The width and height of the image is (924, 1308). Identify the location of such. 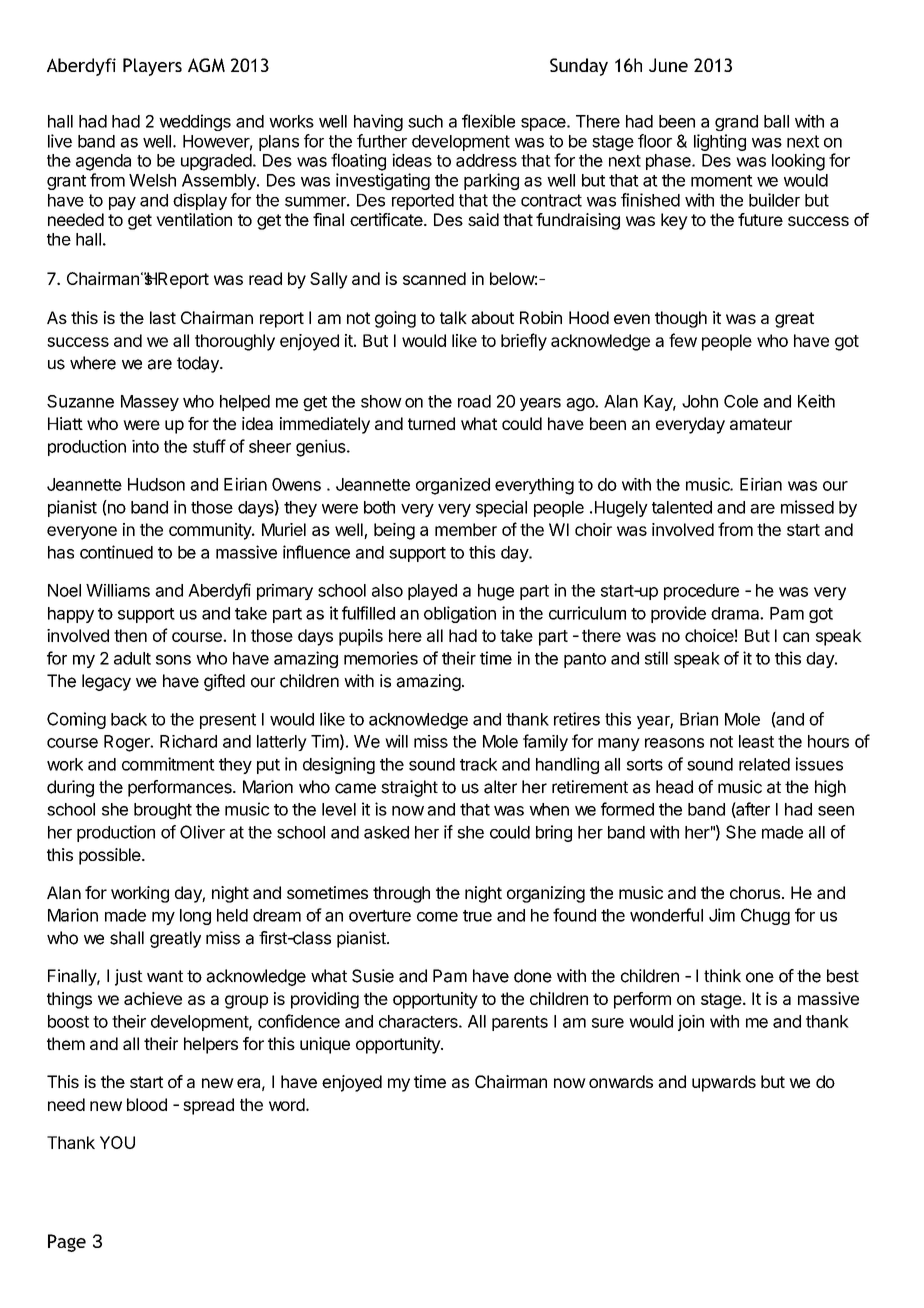
(425, 121).
